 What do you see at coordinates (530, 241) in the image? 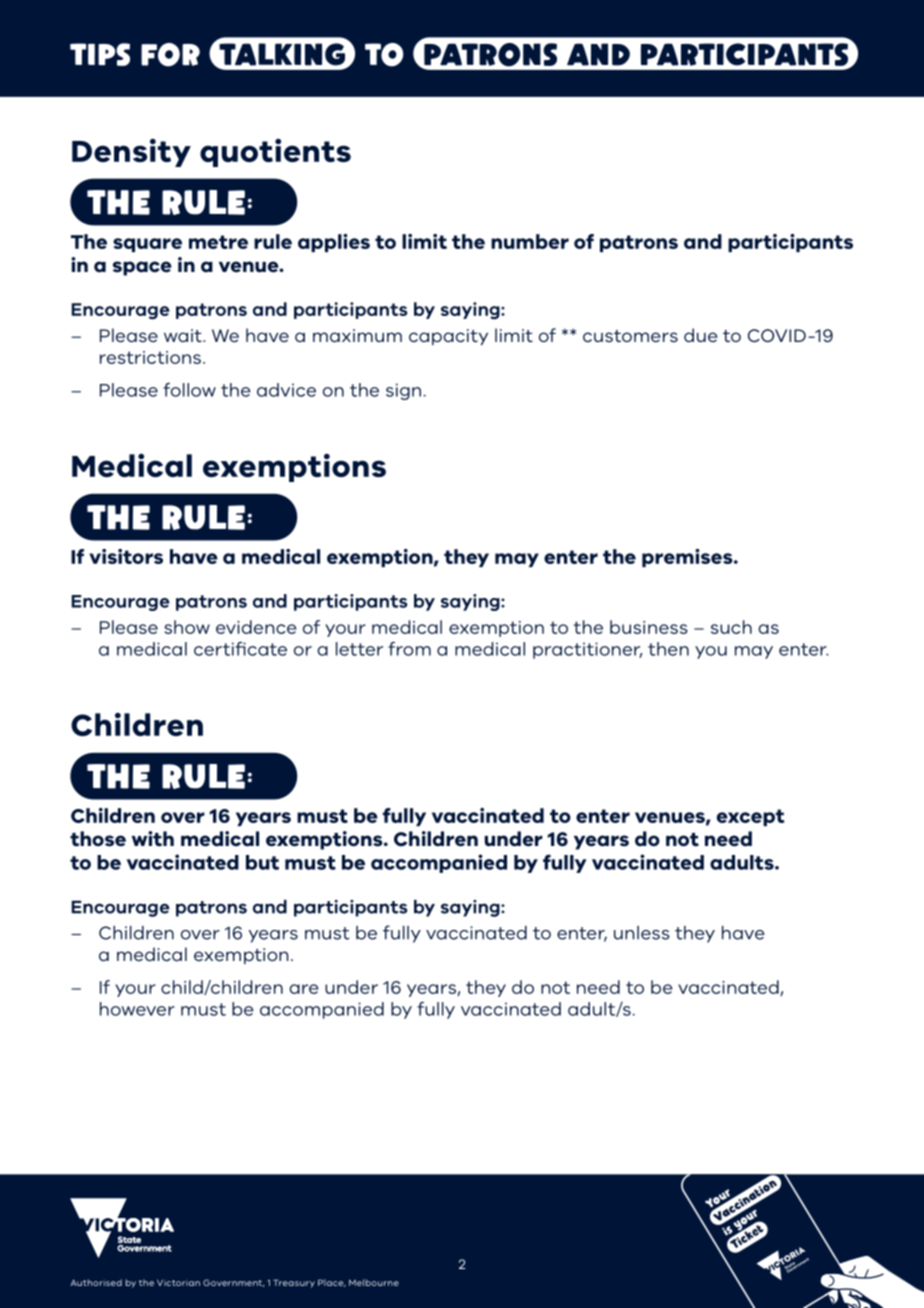
I see `number` at bounding box center [530, 241].
